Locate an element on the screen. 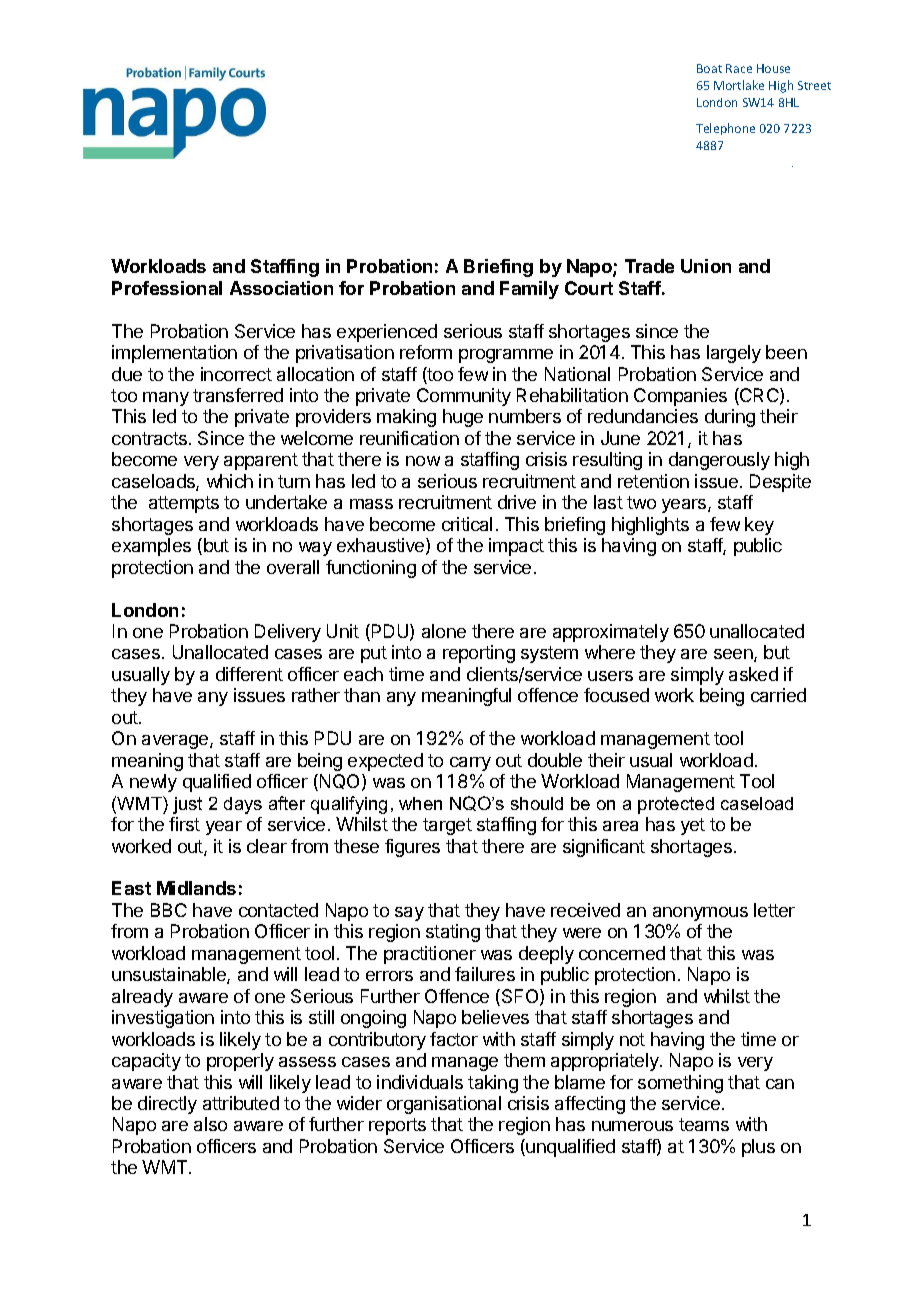 The width and height of the screenshot is (924, 1309). different is located at coordinates (249, 674).
